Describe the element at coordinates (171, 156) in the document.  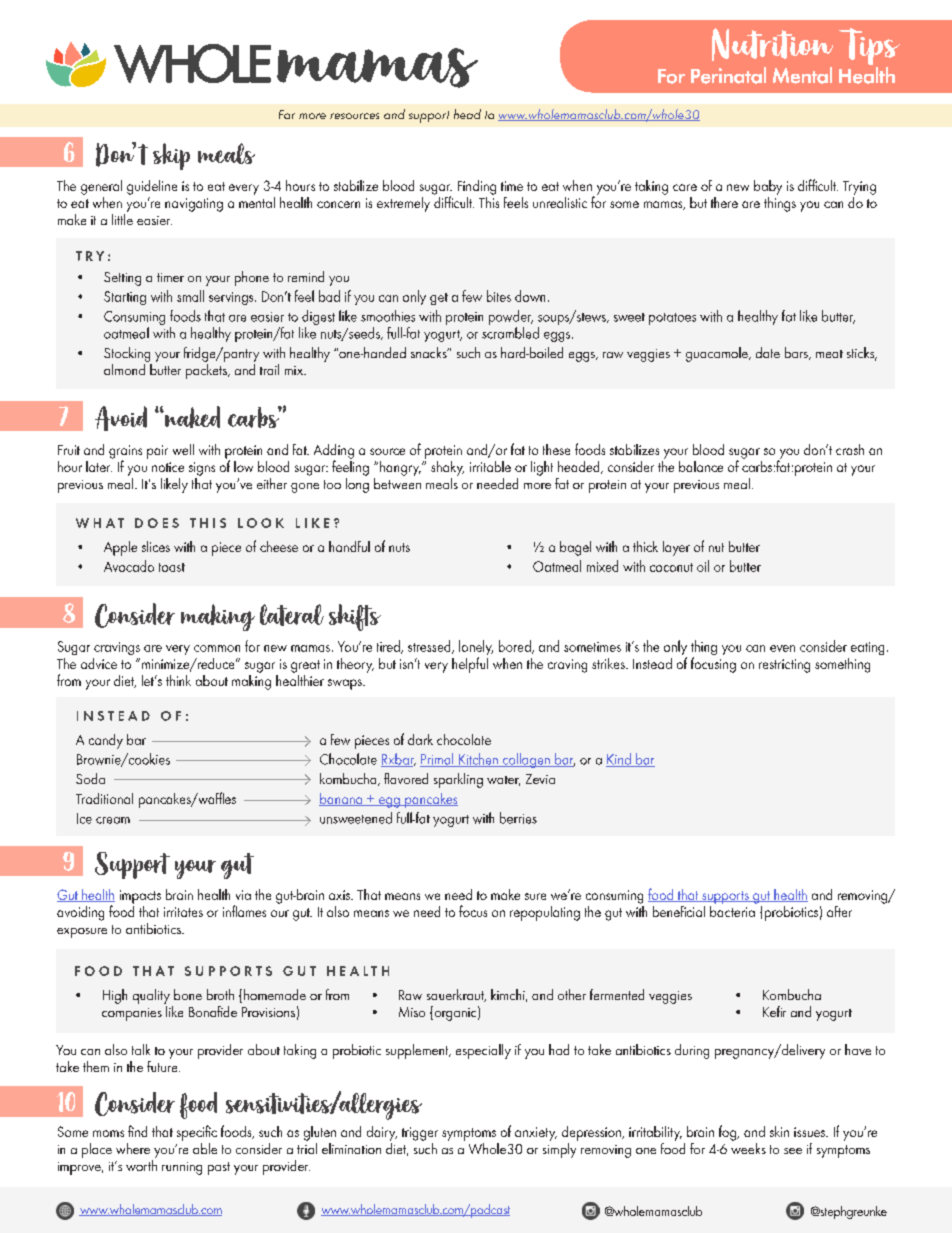
I see `skip` at that location.
